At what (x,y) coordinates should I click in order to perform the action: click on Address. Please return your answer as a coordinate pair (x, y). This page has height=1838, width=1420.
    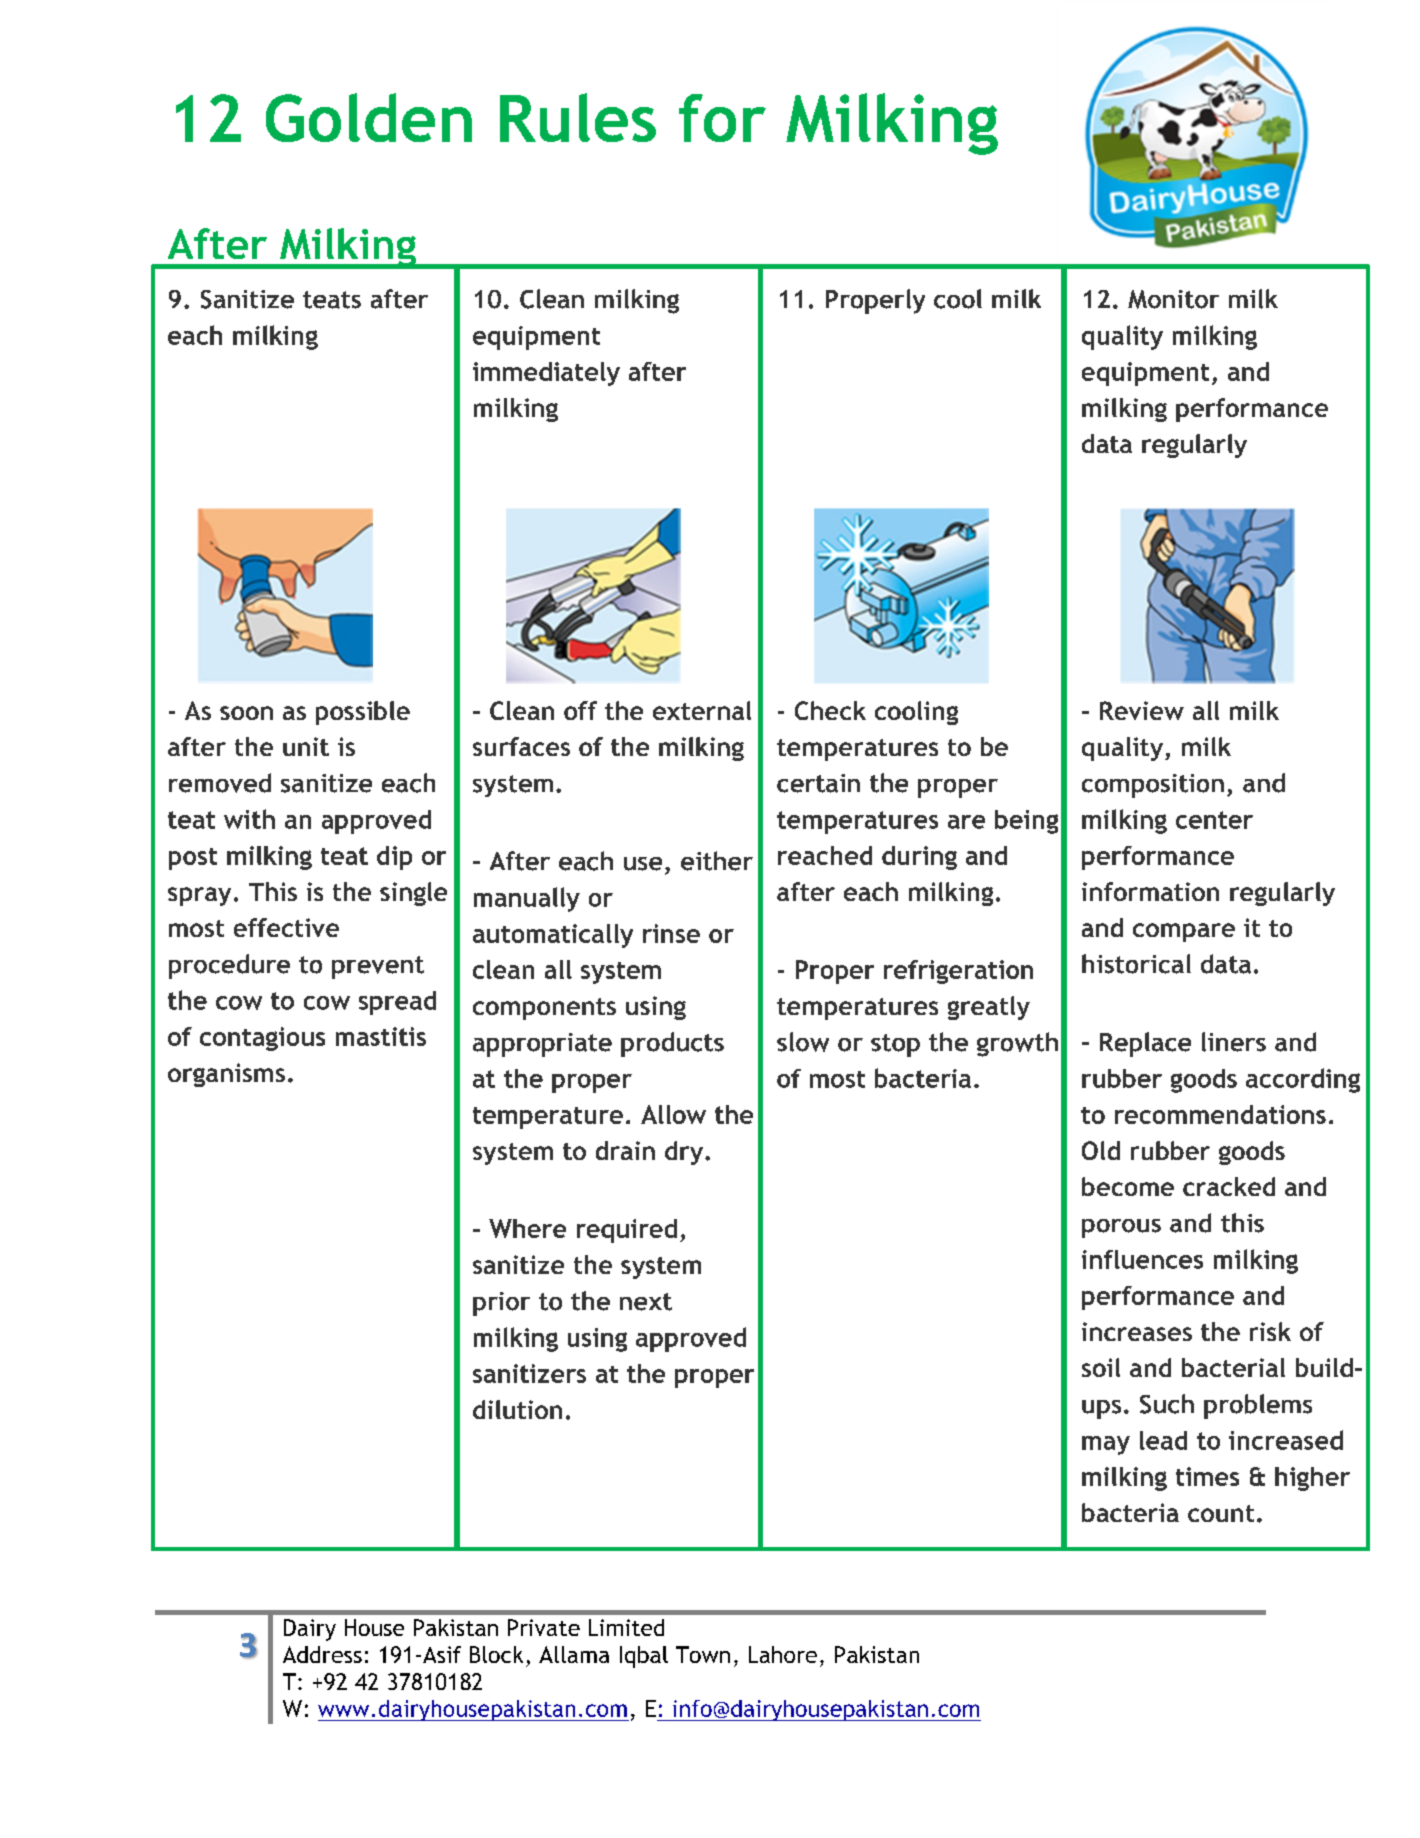
    Looking at the image, I should click on (322, 1654).
